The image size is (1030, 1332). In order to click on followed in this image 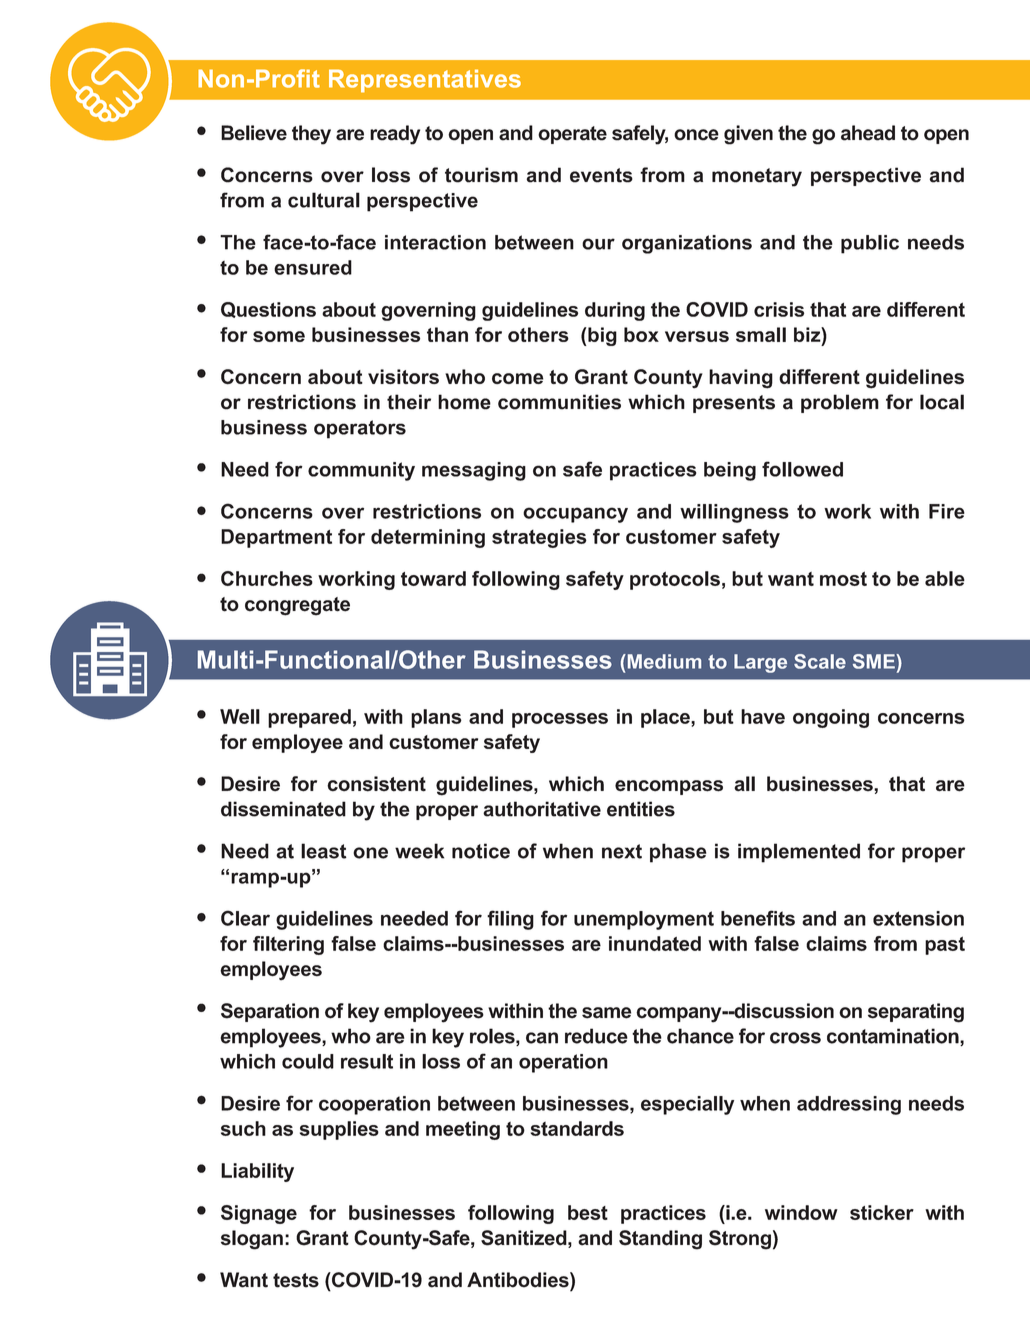, I will do `click(802, 469)`.
